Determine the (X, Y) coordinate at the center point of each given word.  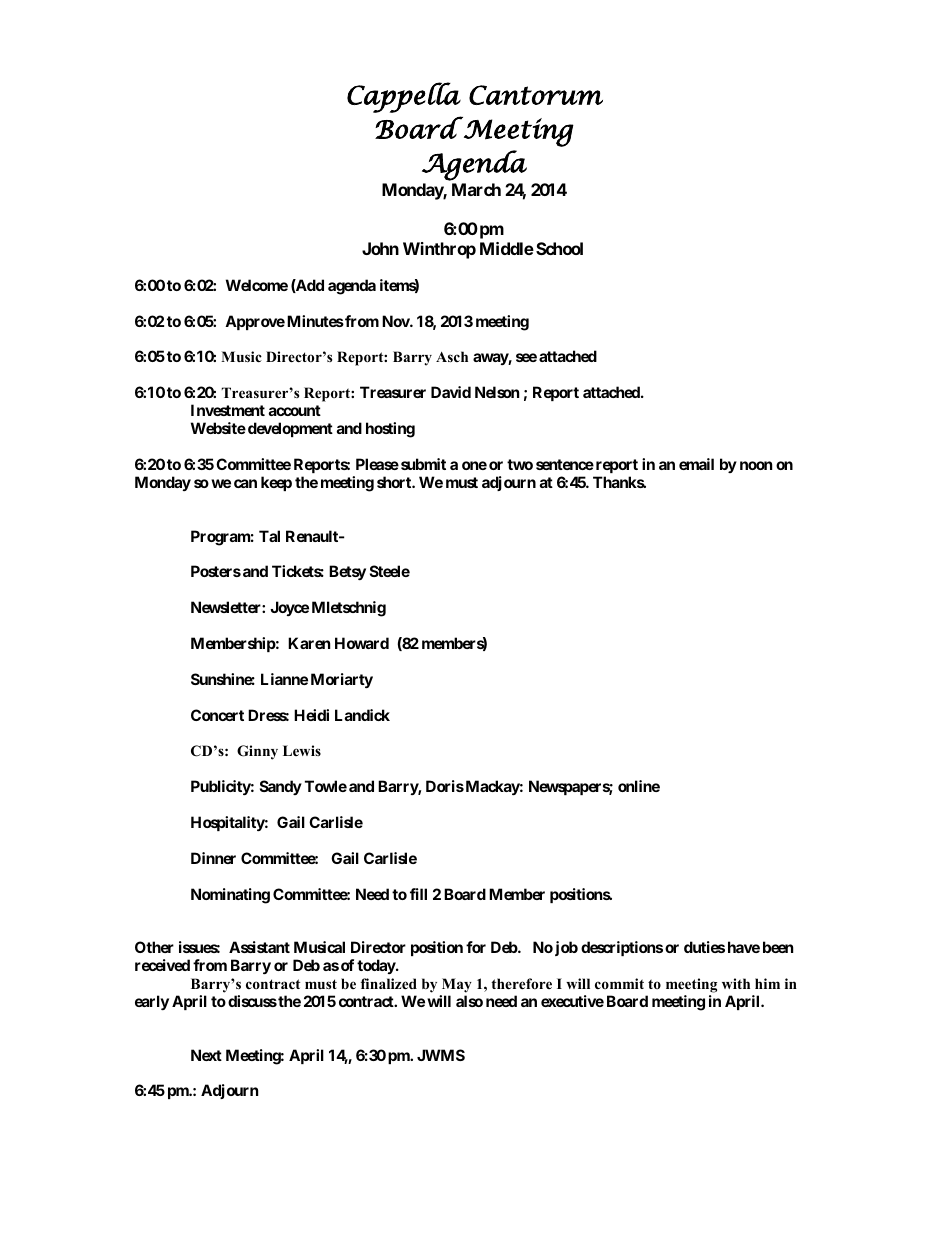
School (559, 248)
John (380, 248)
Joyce (289, 608)
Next (206, 1055)
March (476, 189)
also (469, 1001)
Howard (362, 643)
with (736, 983)
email (696, 464)
